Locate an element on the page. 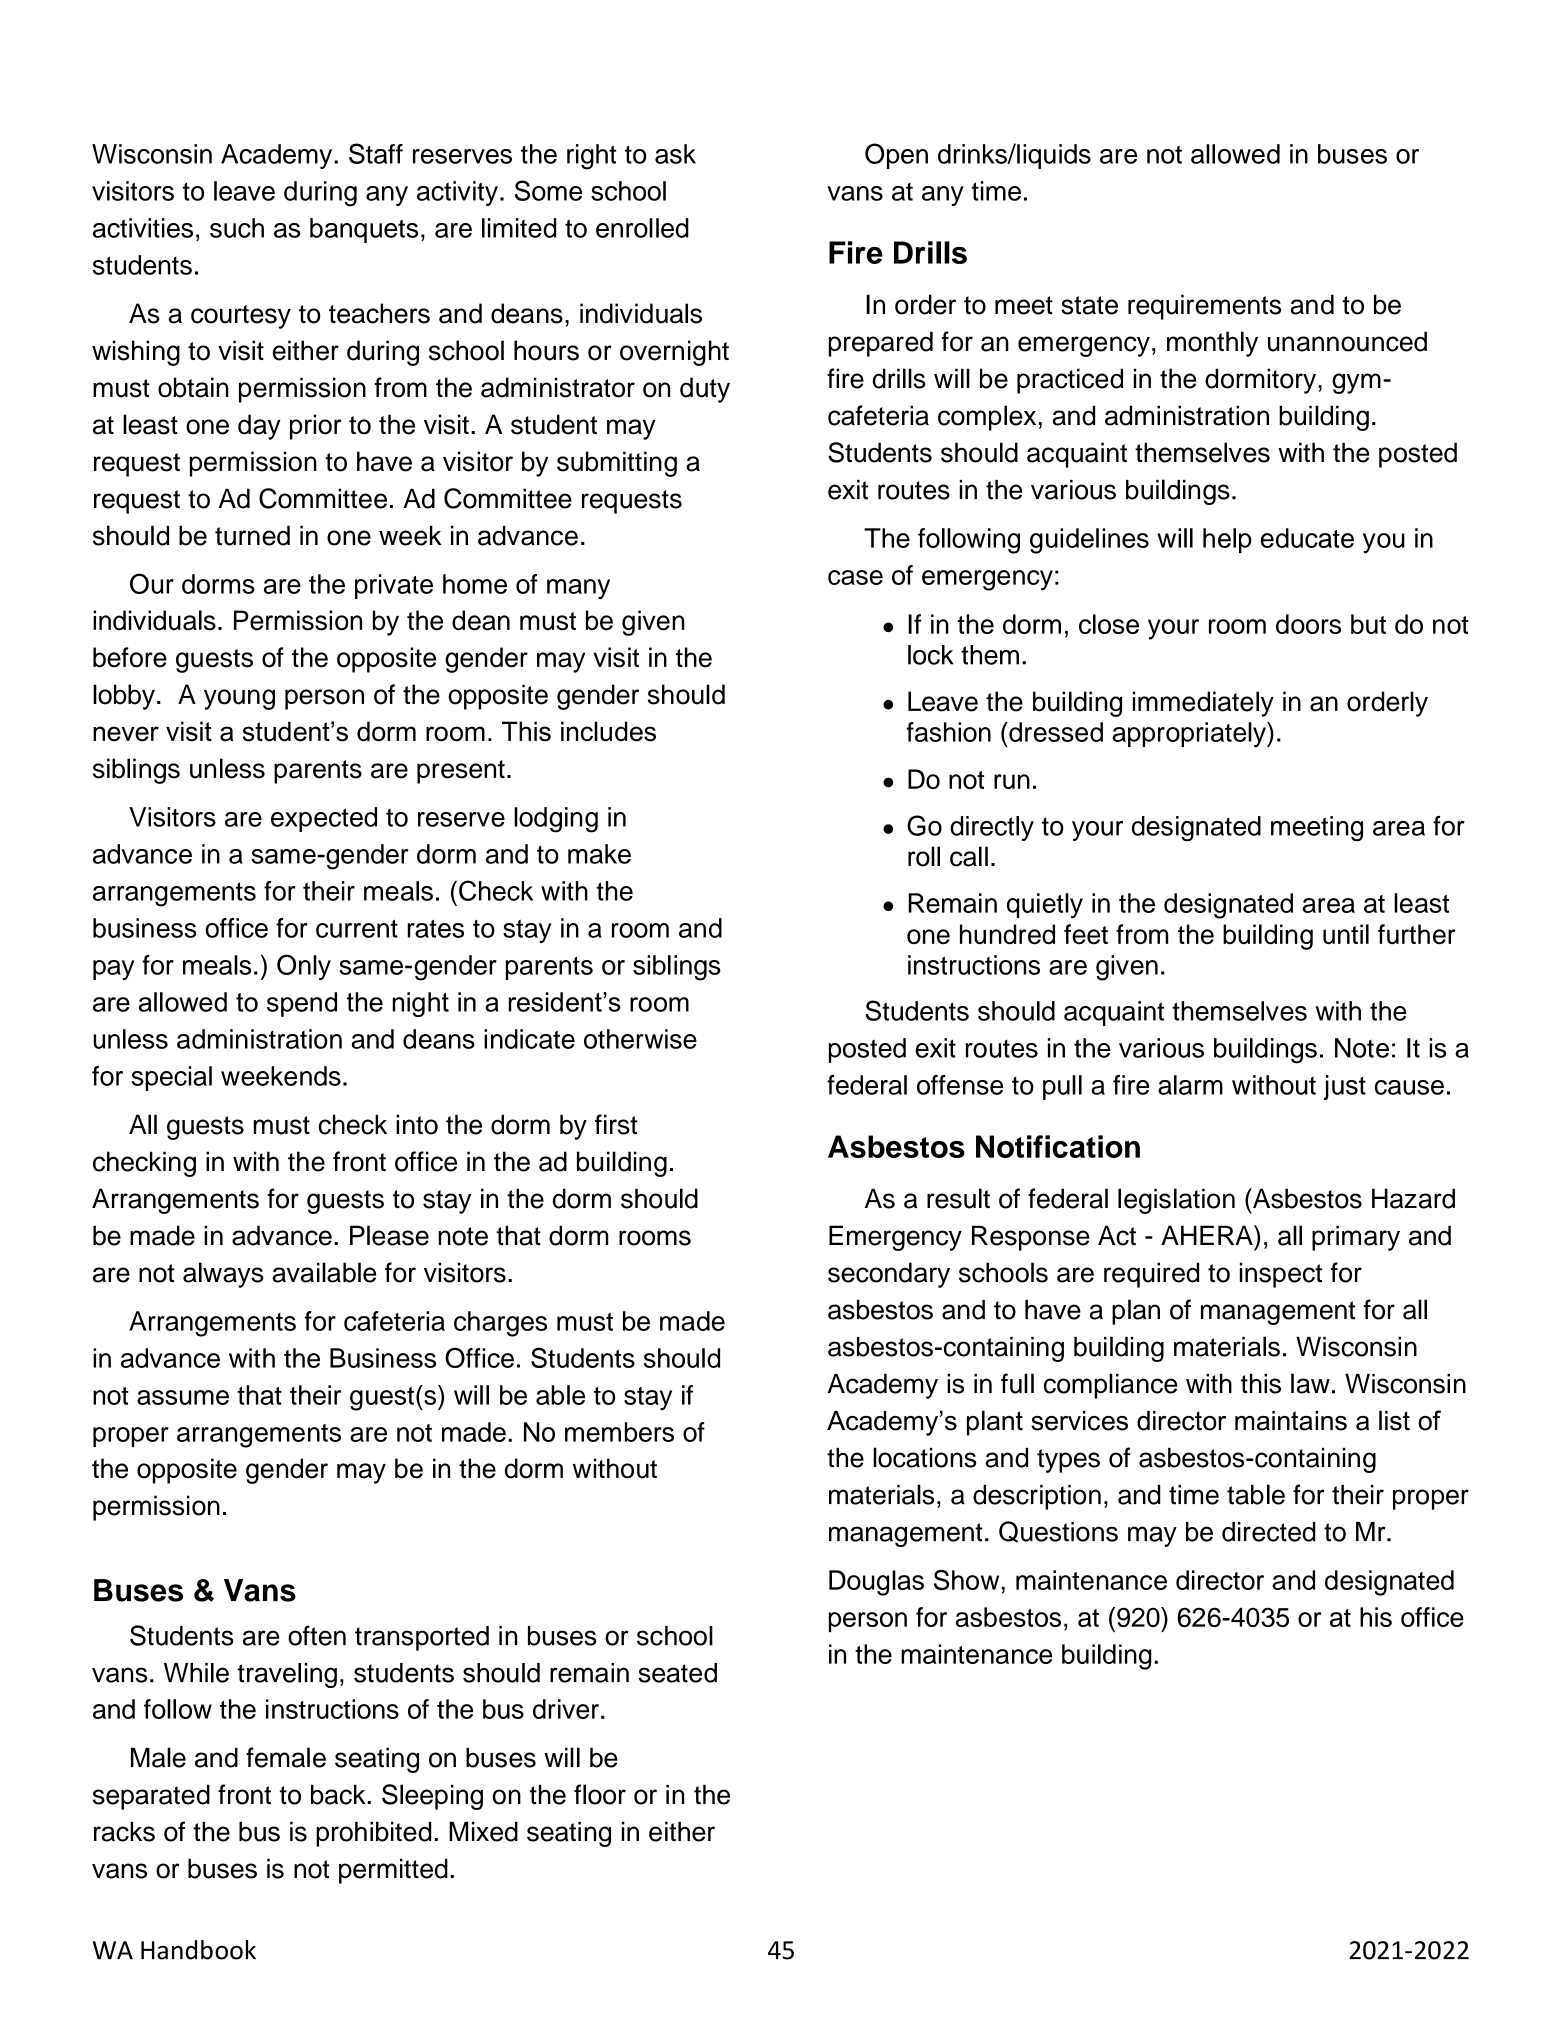 This document has height=2021, width=1562. otherwise is located at coordinates (640, 1039).
